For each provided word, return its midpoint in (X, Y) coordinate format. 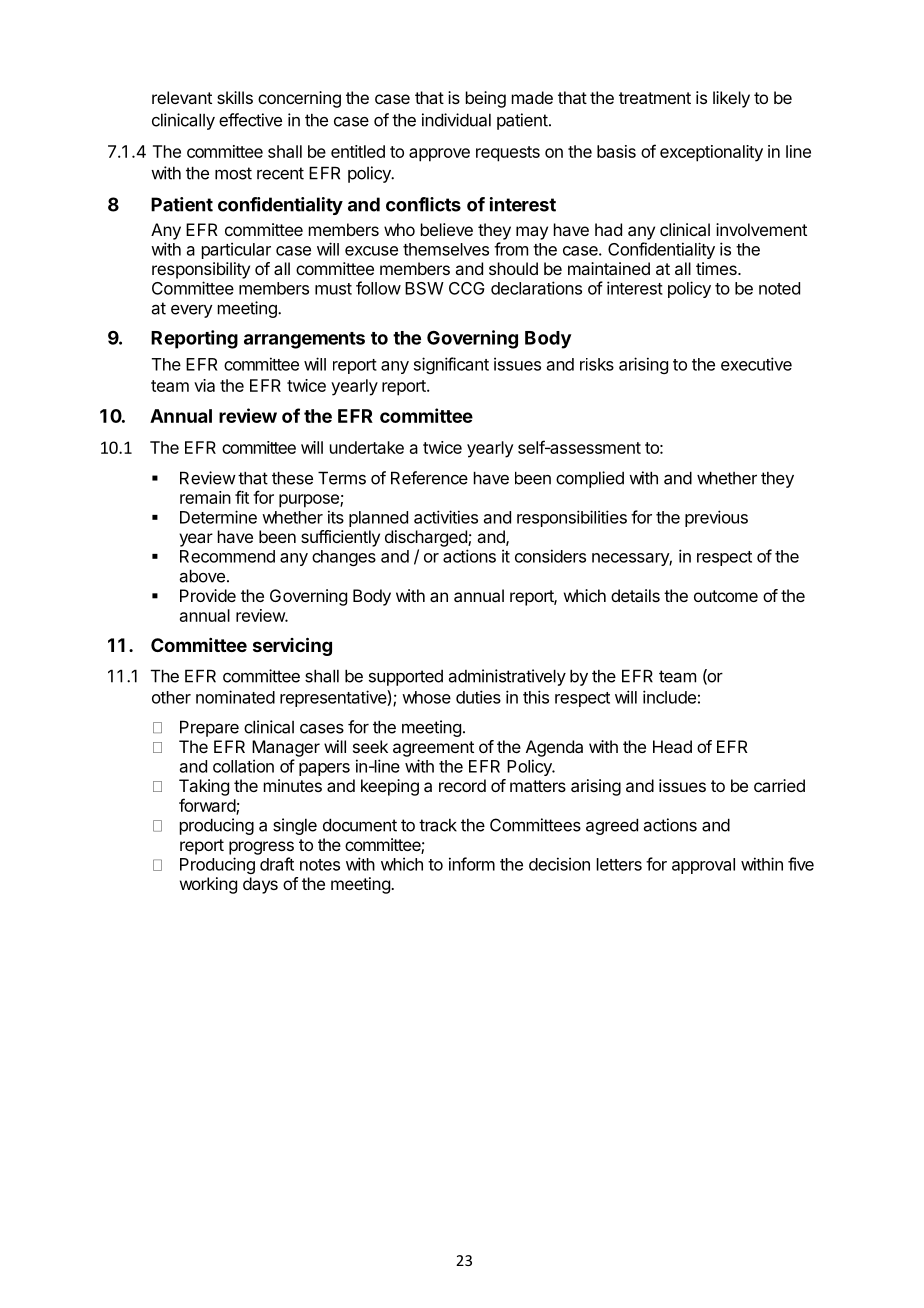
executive (756, 364)
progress (261, 848)
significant (451, 365)
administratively (507, 677)
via (204, 385)
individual (456, 120)
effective (250, 120)
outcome (726, 596)
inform (472, 864)
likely (731, 99)
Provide (208, 595)
